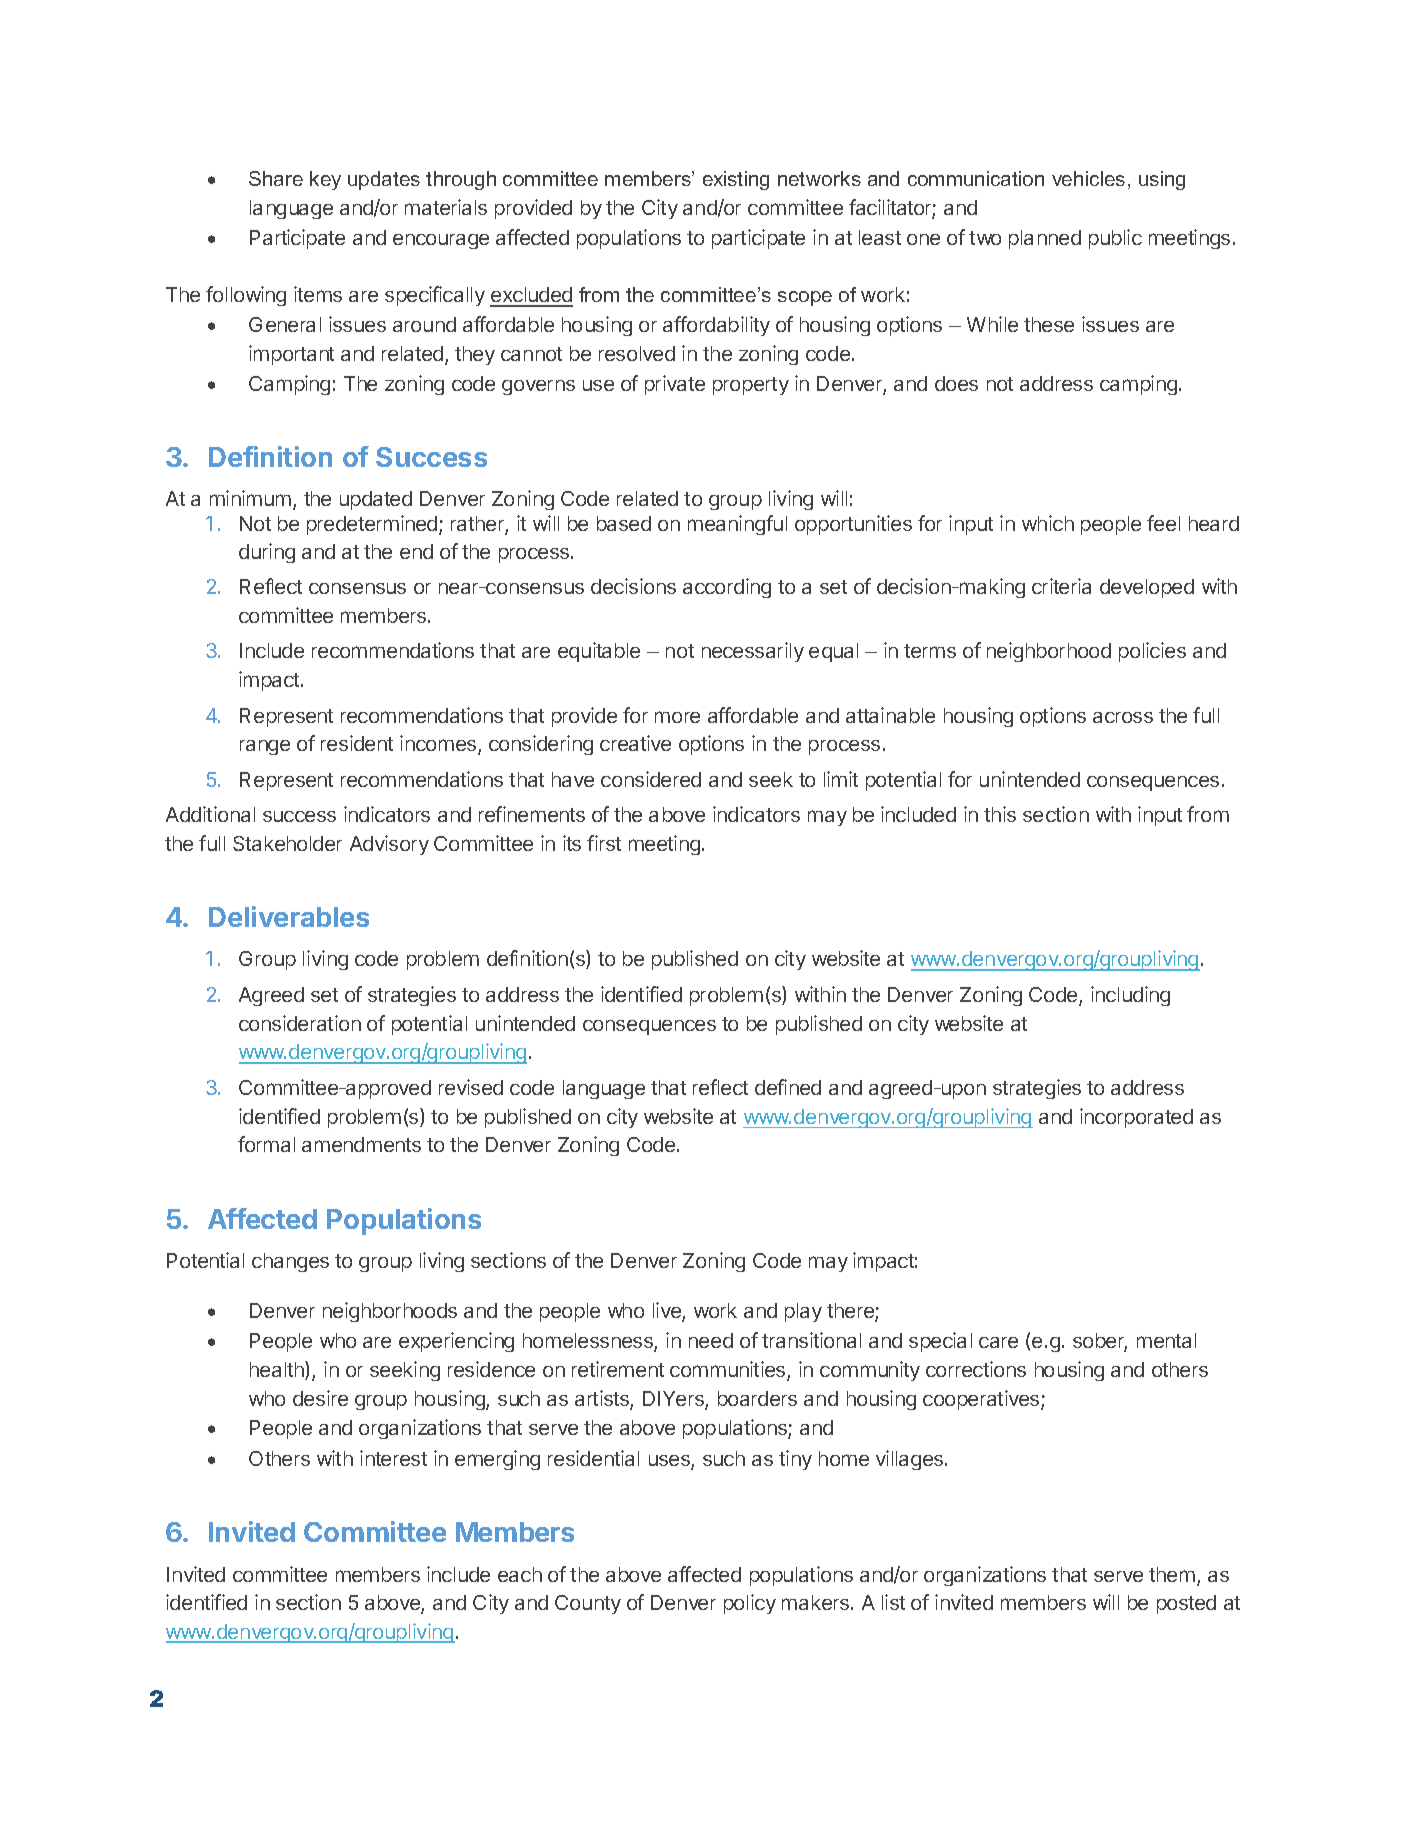 This page has height=1824, width=1410. Describe the element at coordinates (788, 1087) in the page. I see `defined` at that location.
